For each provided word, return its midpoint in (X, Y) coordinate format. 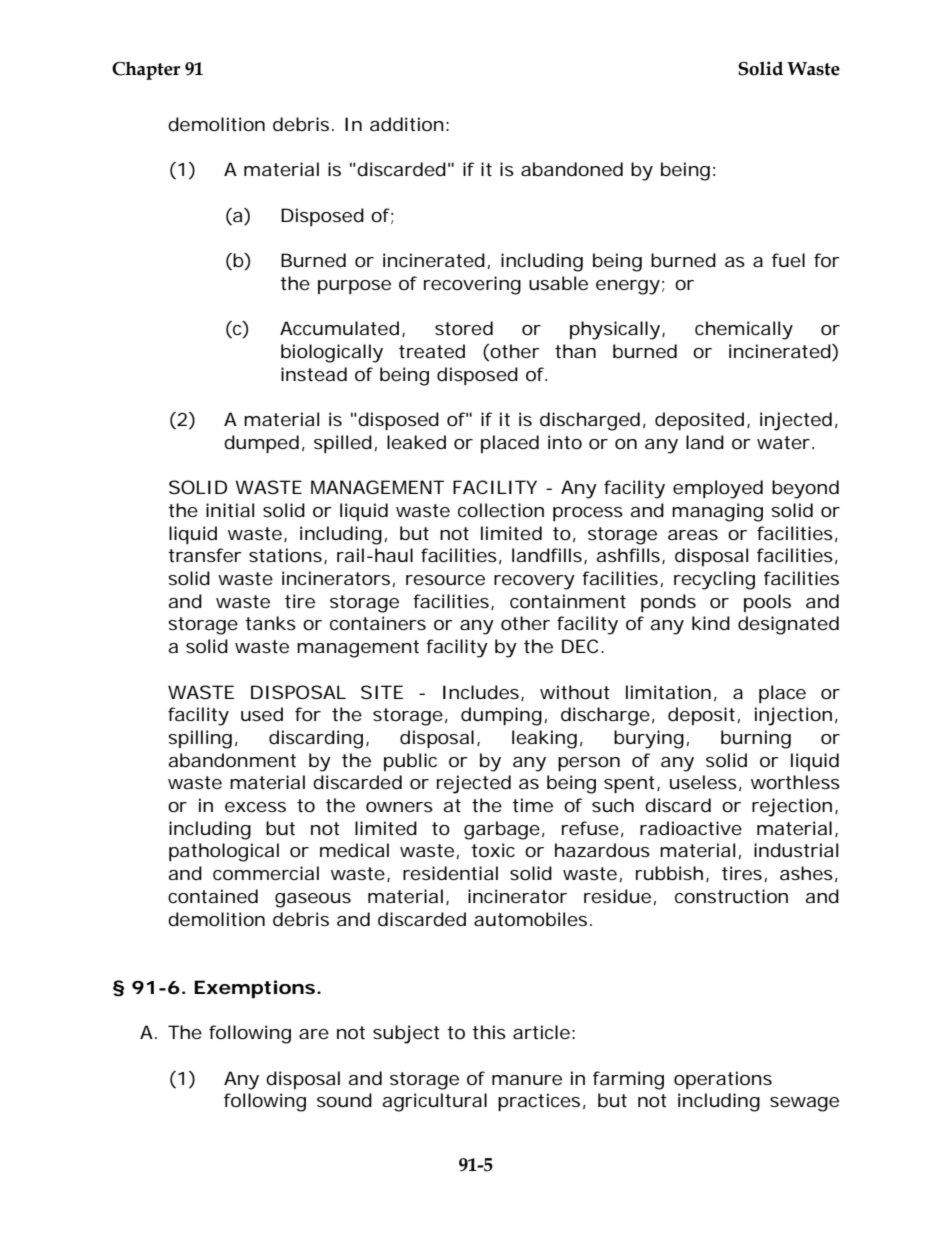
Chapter (146, 70)
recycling (714, 580)
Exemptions (254, 989)
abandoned (572, 169)
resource (445, 580)
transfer (205, 555)
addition (407, 124)
